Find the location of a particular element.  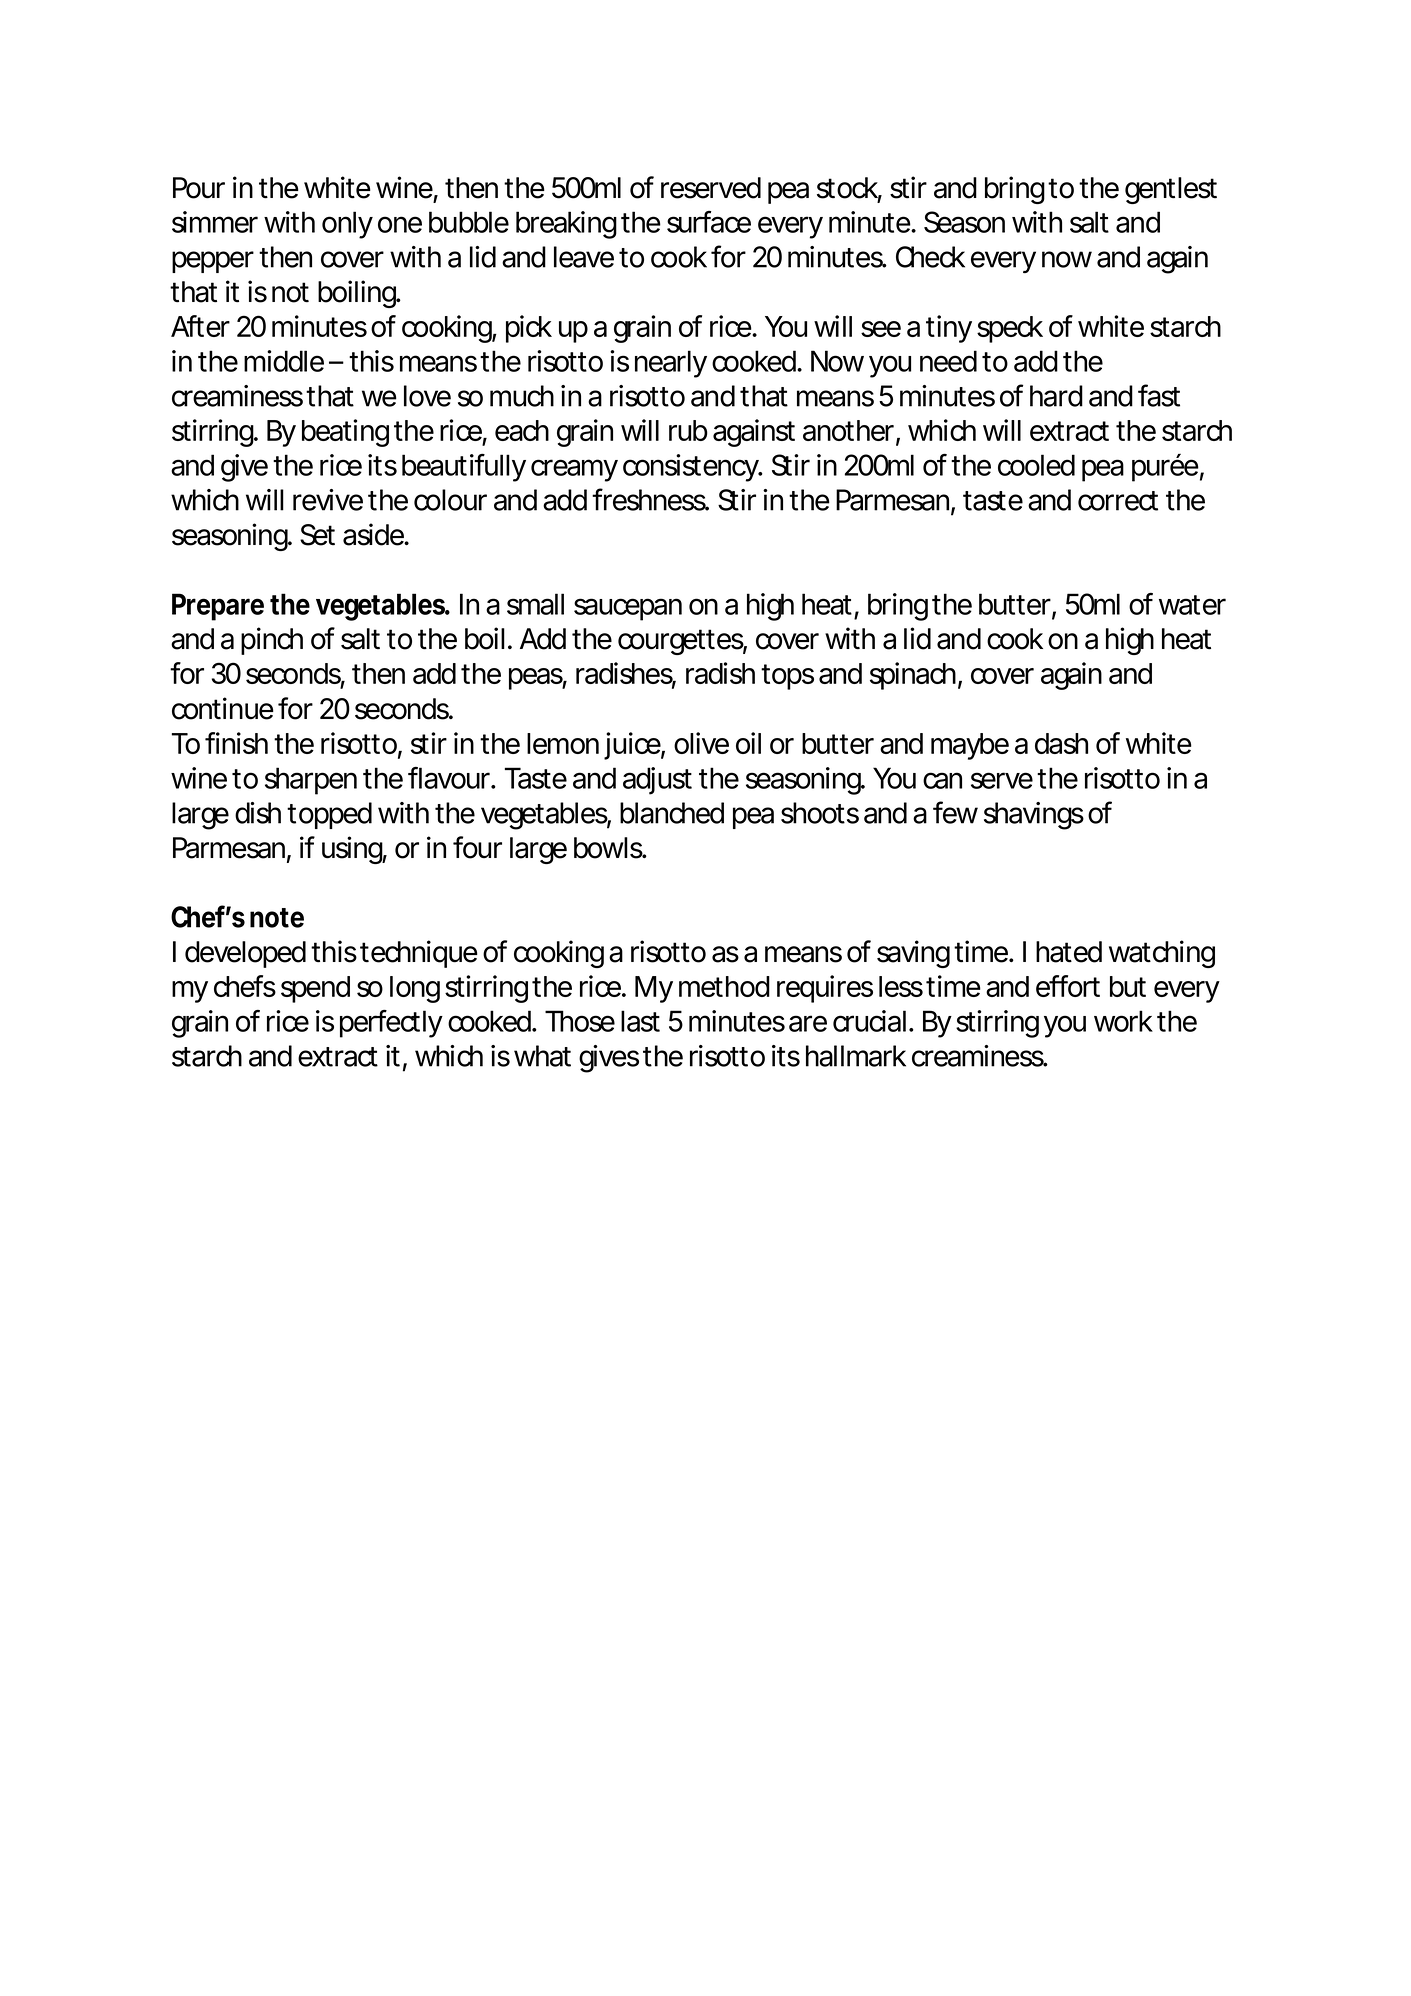

gentlest is located at coordinates (1171, 190).
